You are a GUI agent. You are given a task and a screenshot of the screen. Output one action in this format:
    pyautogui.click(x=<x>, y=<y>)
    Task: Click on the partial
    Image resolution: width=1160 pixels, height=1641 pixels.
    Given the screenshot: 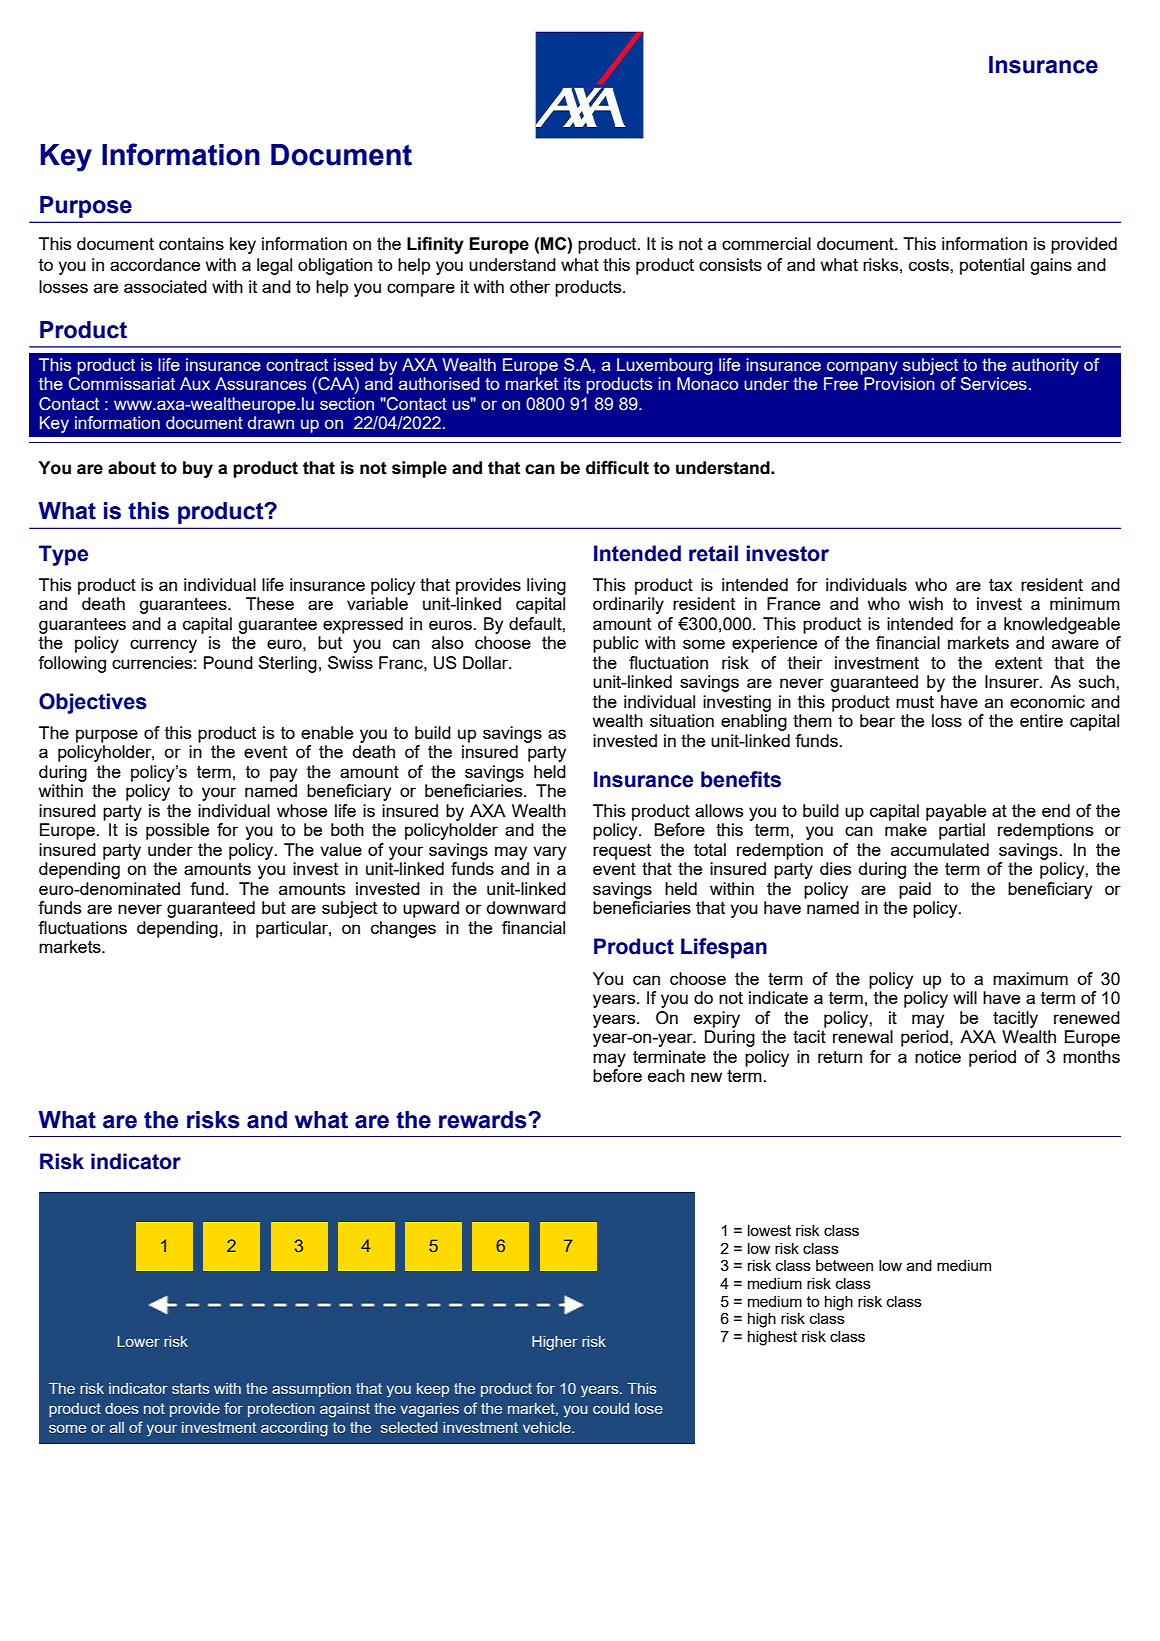 What is the action you would take?
    pyautogui.click(x=962, y=831)
